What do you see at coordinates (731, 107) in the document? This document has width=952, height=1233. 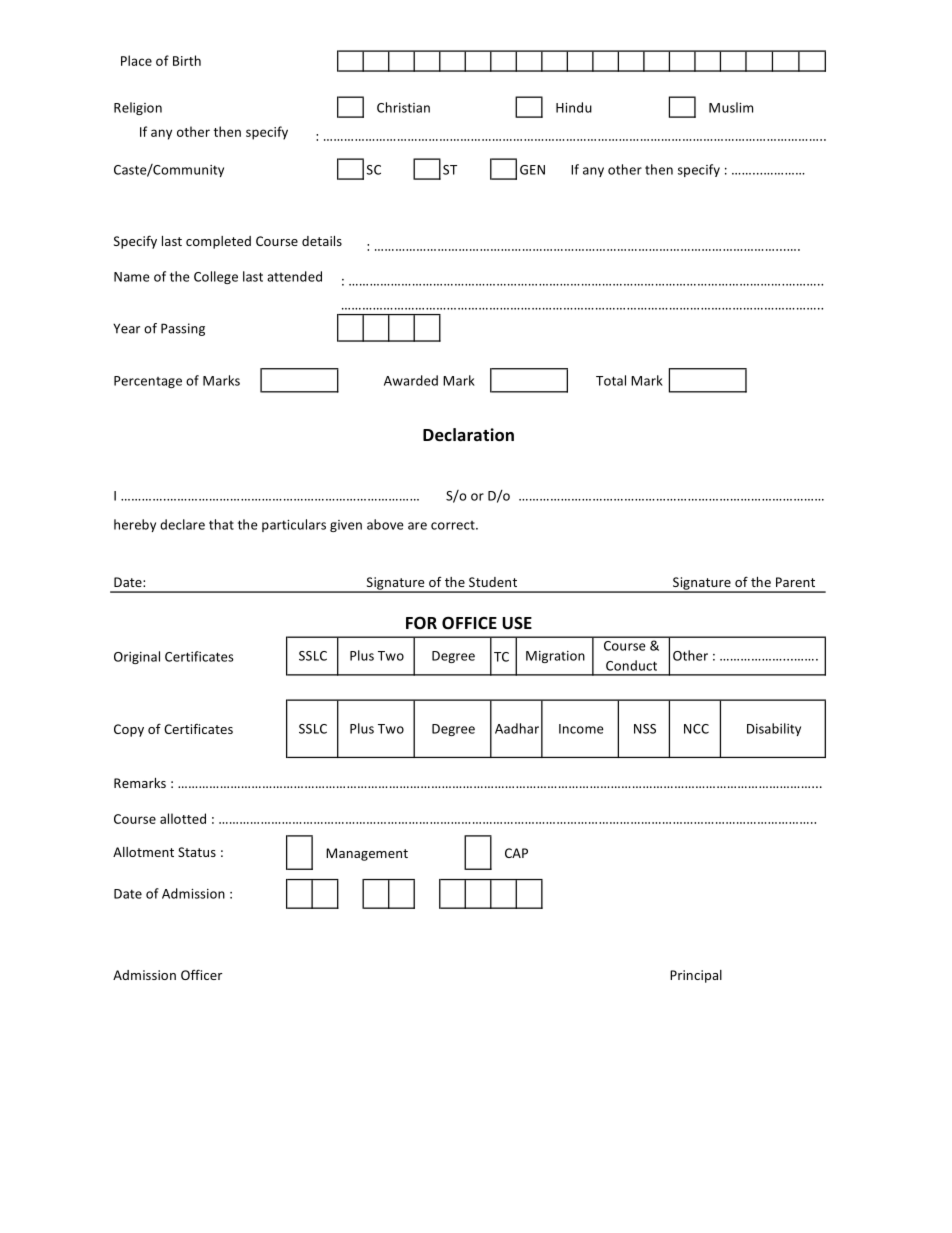 I see `Muslim` at bounding box center [731, 107].
